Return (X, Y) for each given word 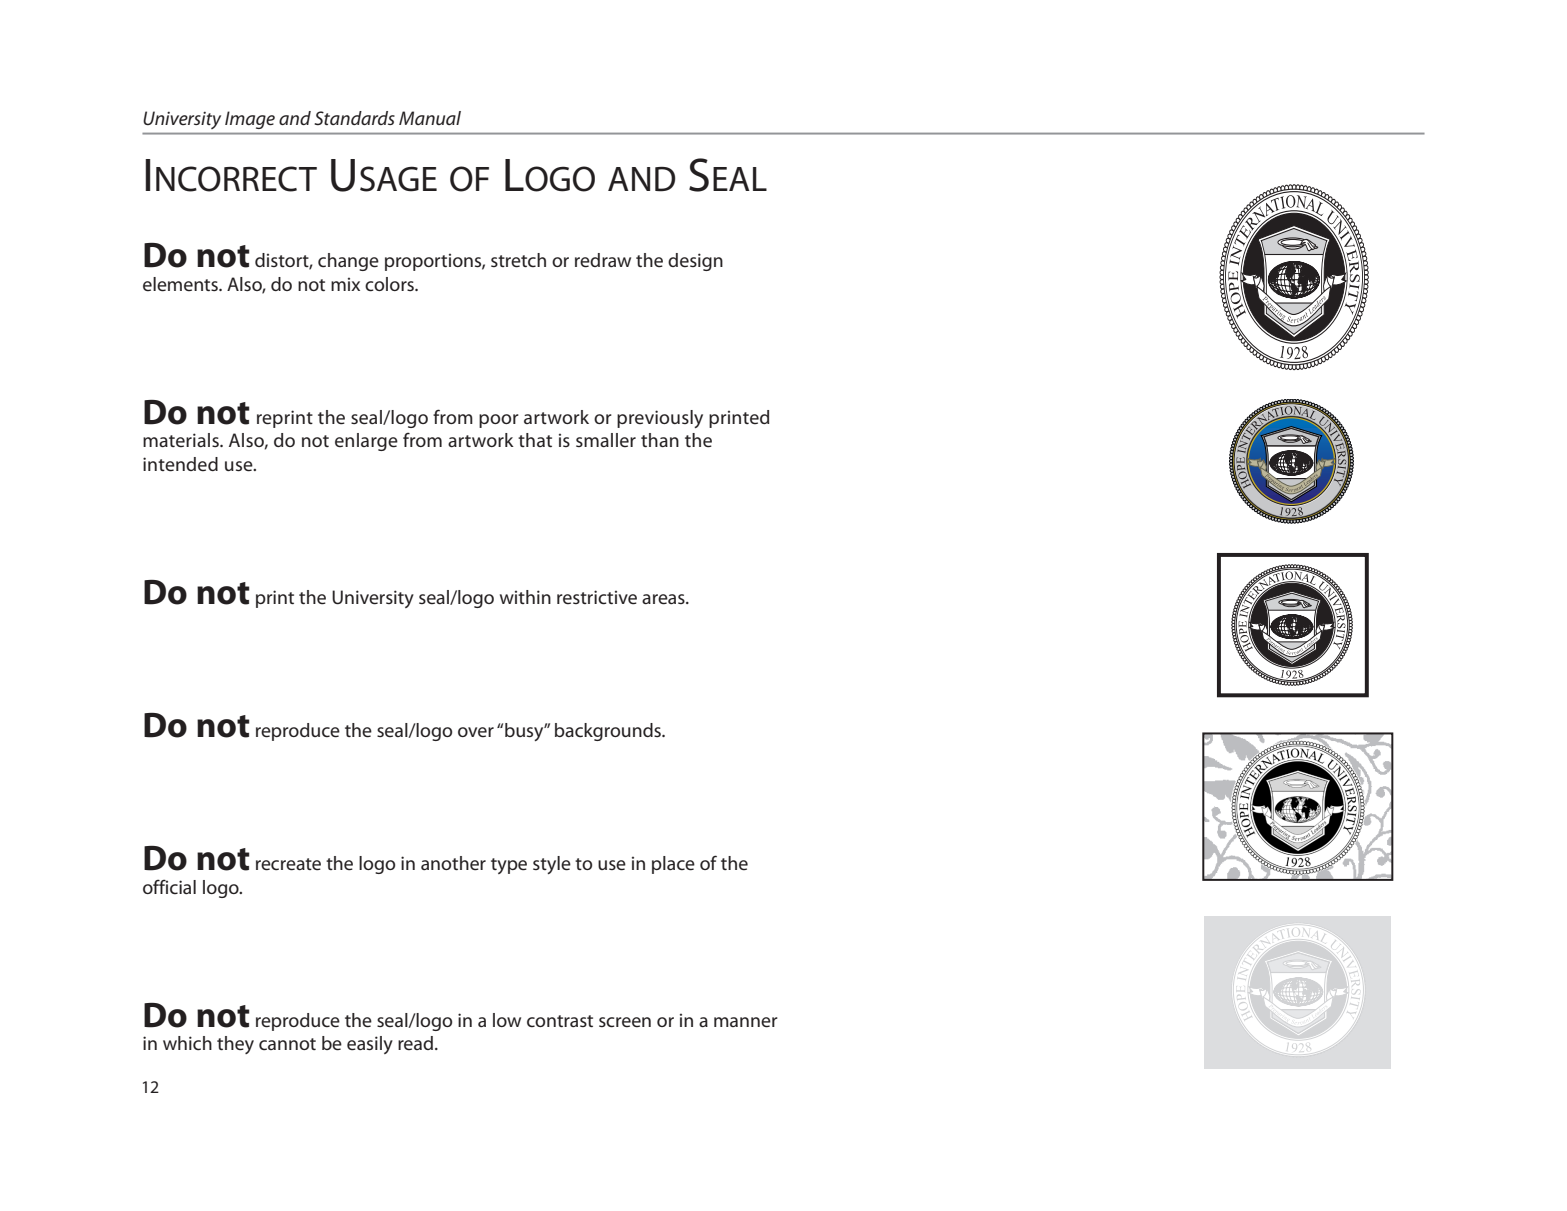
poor (499, 421)
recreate (288, 864)
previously (660, 419)
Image (250, 120)
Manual (430, 118)
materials (182, 440)
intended (180, 464)
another (453, 863)
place (673, 865)
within (525, 597)
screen (625, 1022)
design (695, 262)
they (235, 1045)
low (507, 1020)
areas (664, 599)
